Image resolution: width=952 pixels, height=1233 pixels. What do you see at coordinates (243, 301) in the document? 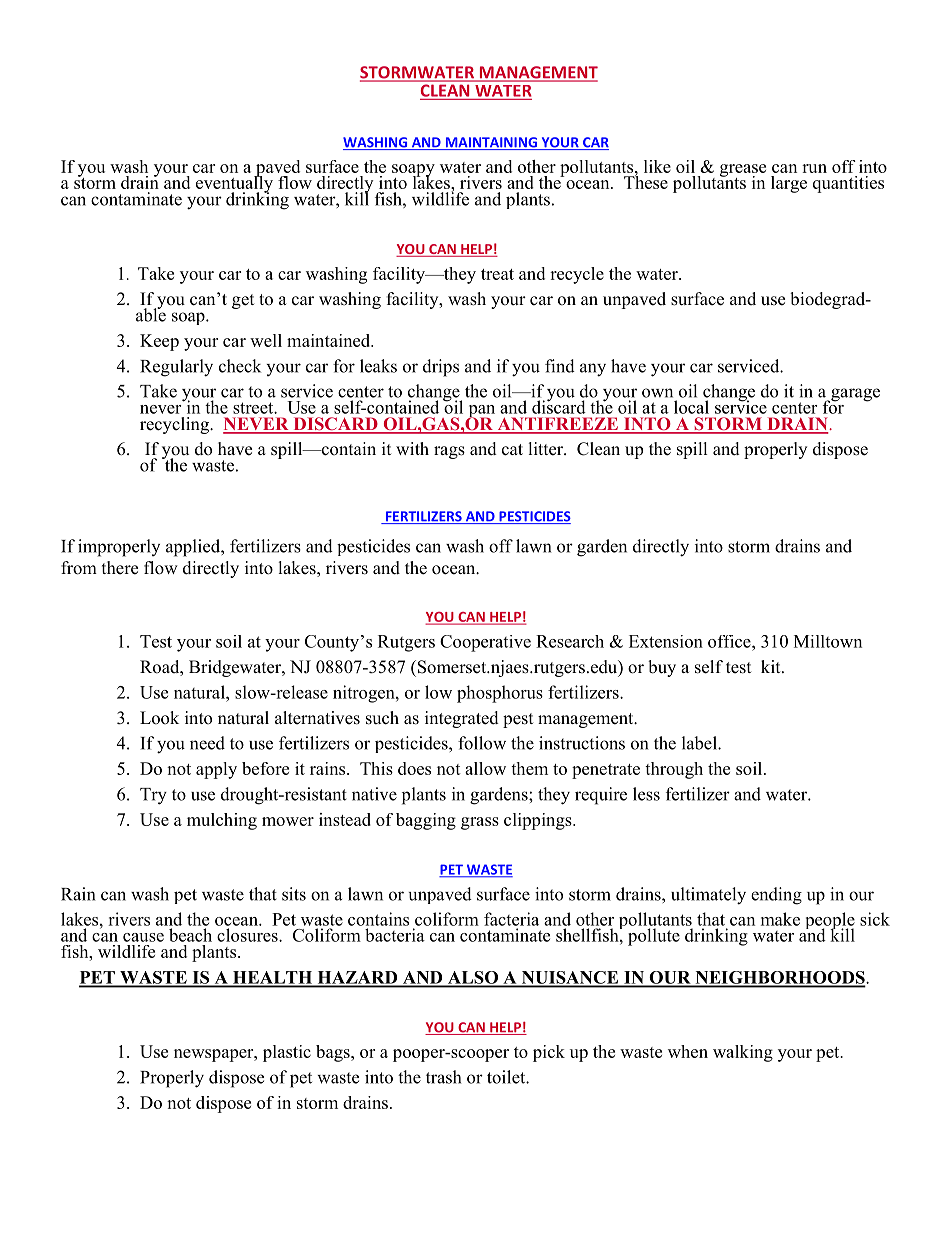
I see `get` at bounding box center [243, 301].
